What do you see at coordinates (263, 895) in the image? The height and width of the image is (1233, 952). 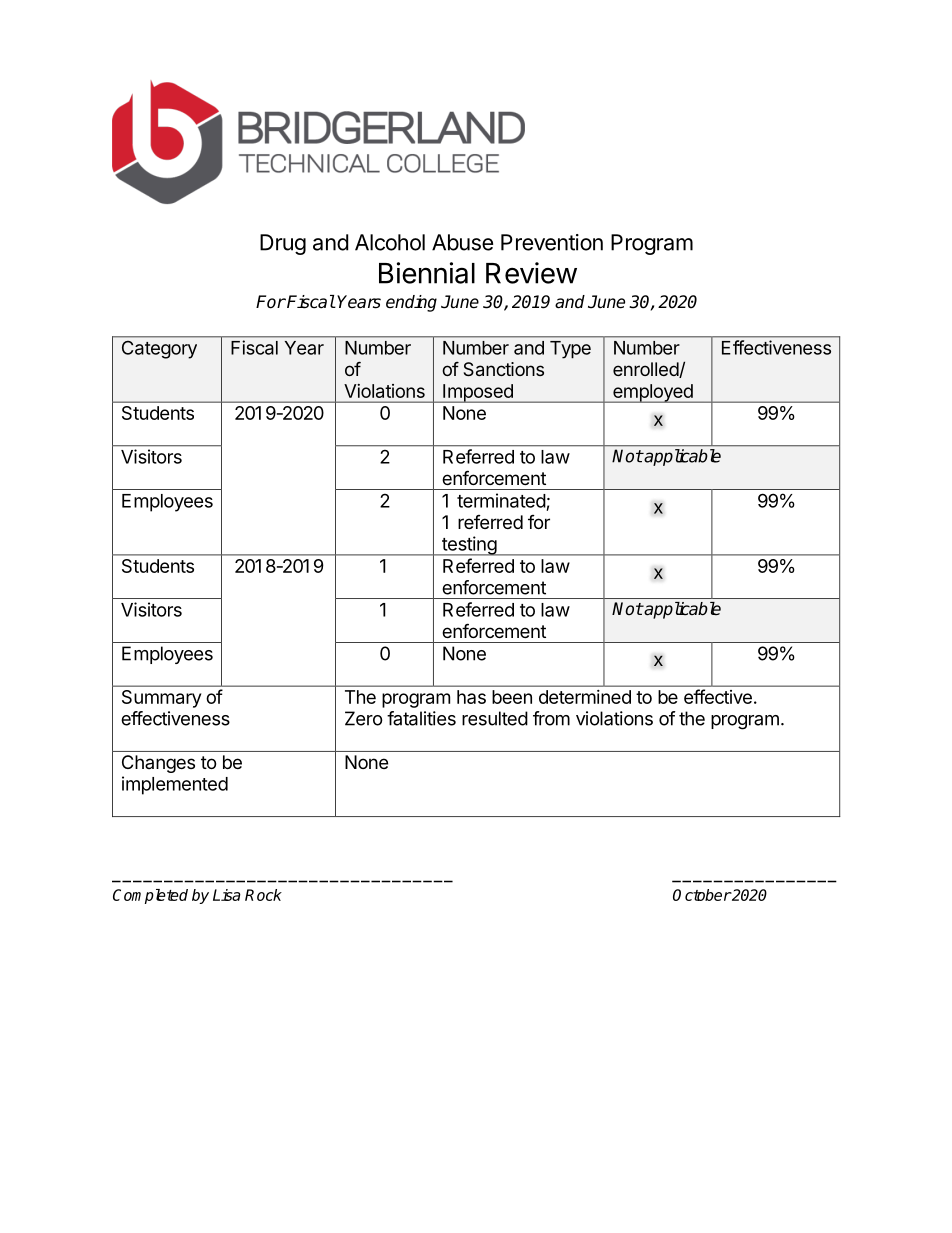 I see `Rock` at bounding box center [263, 895].
